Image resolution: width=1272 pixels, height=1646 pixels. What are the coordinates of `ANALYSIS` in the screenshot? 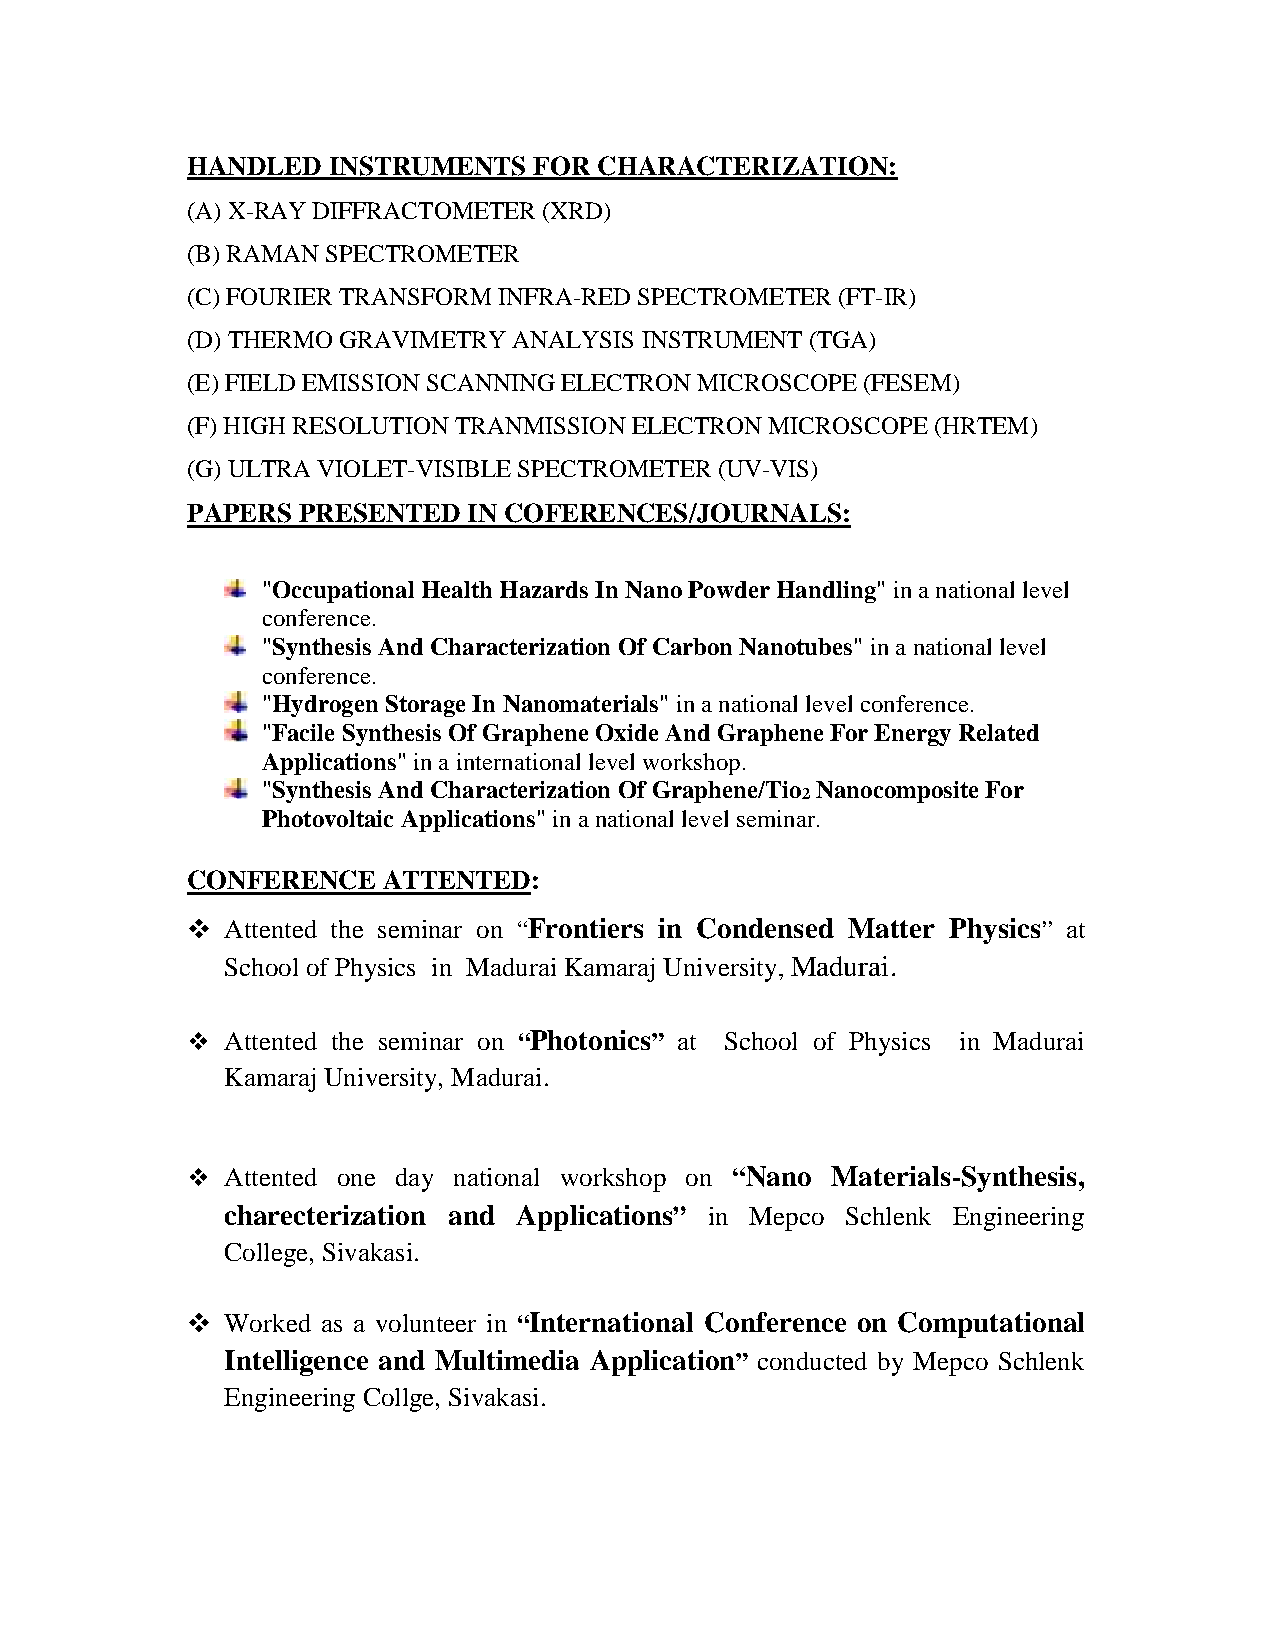 It's located at (572, 339).
